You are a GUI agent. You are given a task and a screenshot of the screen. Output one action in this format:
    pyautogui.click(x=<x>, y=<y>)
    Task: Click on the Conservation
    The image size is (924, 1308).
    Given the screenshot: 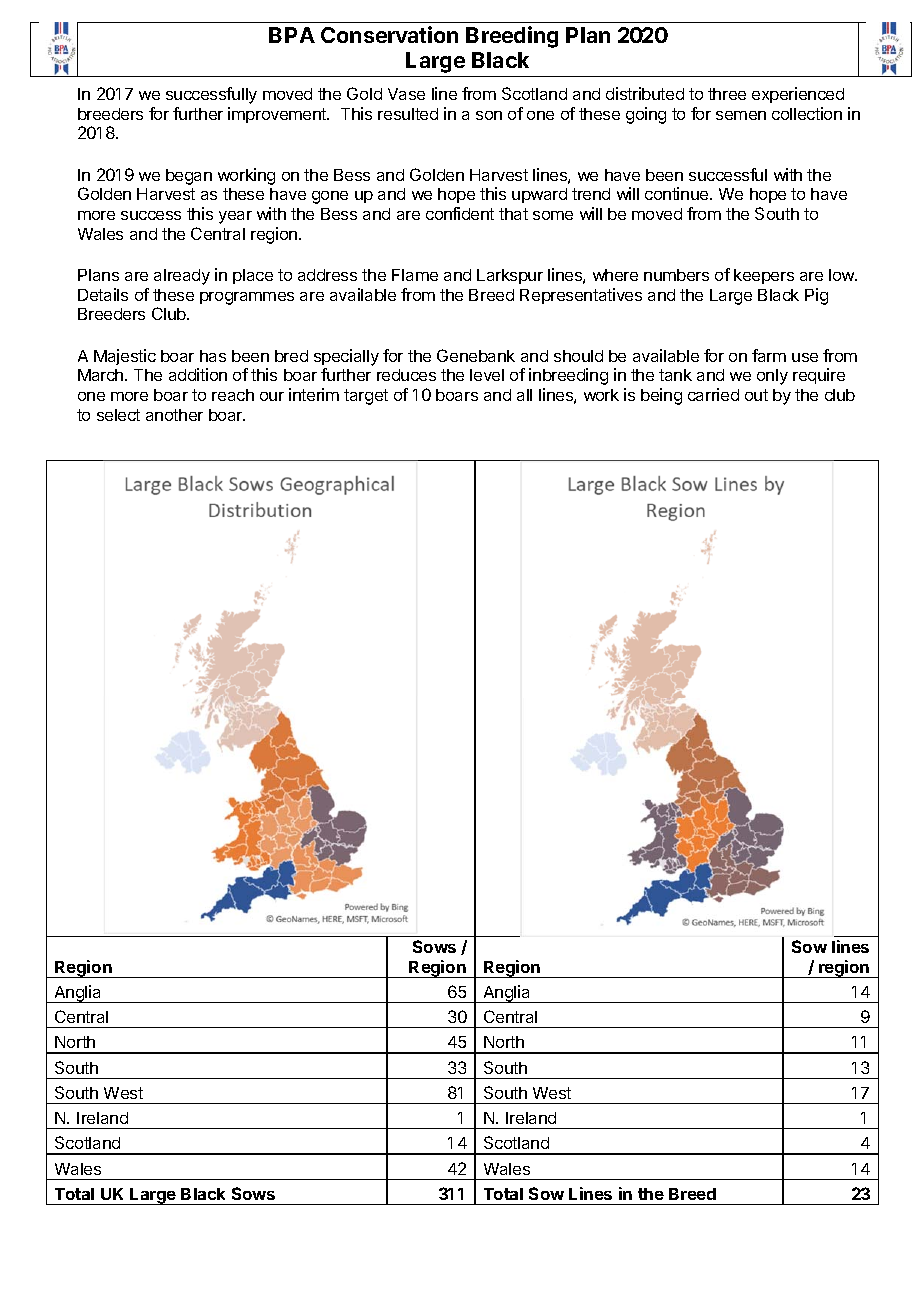 What is the action you would take?
    pyautogui.click(x=389, y=34)
